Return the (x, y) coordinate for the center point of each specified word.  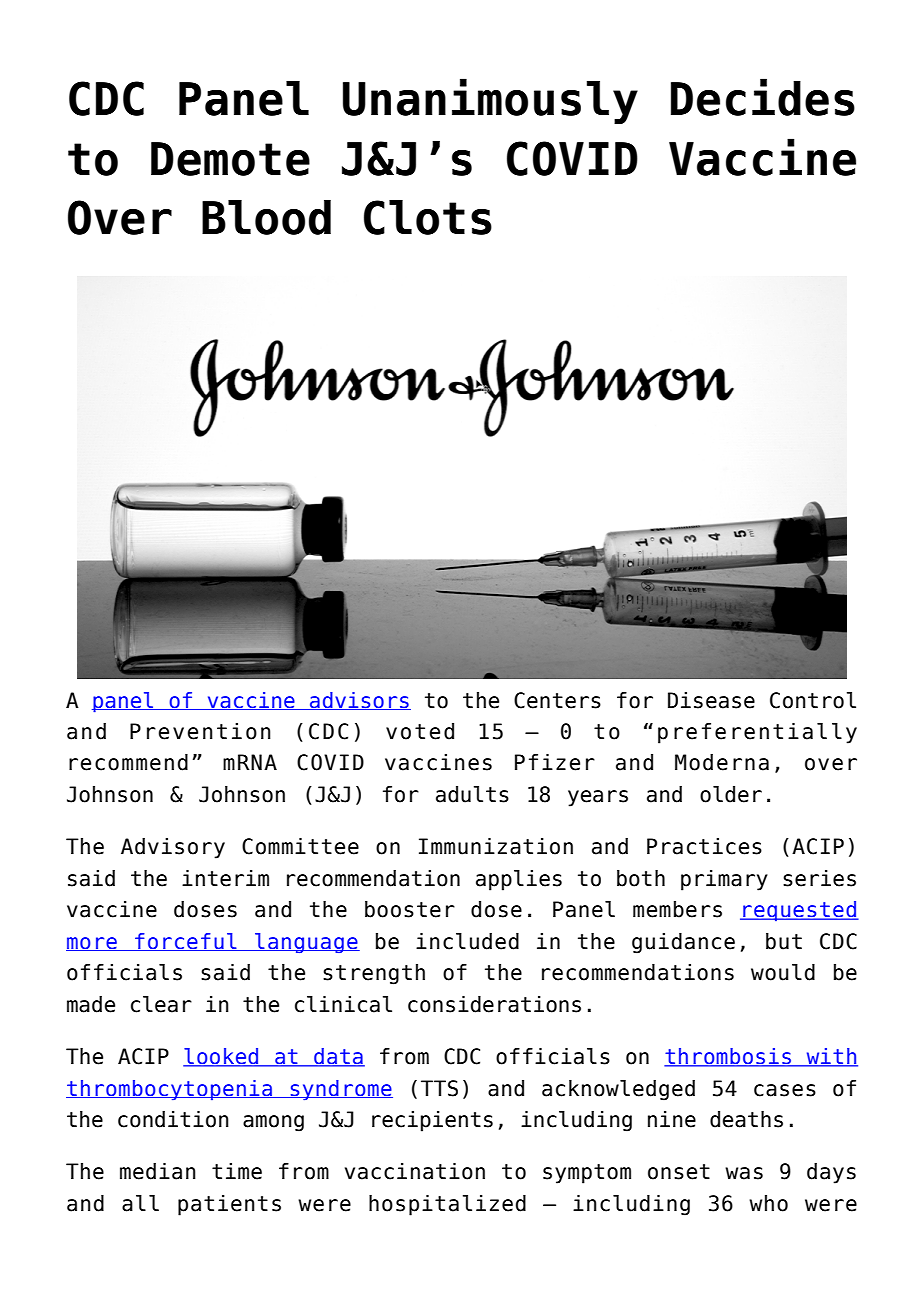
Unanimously (490, 101)
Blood (266, 217)
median (158, 1171)
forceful (186, 942)
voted (420, 731)
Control (813, 700)
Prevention (200, 731)
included (467, 941)
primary (724, 880)
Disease (711, 700)
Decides (763, 97)
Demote (230, 159)
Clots (428, 217)
